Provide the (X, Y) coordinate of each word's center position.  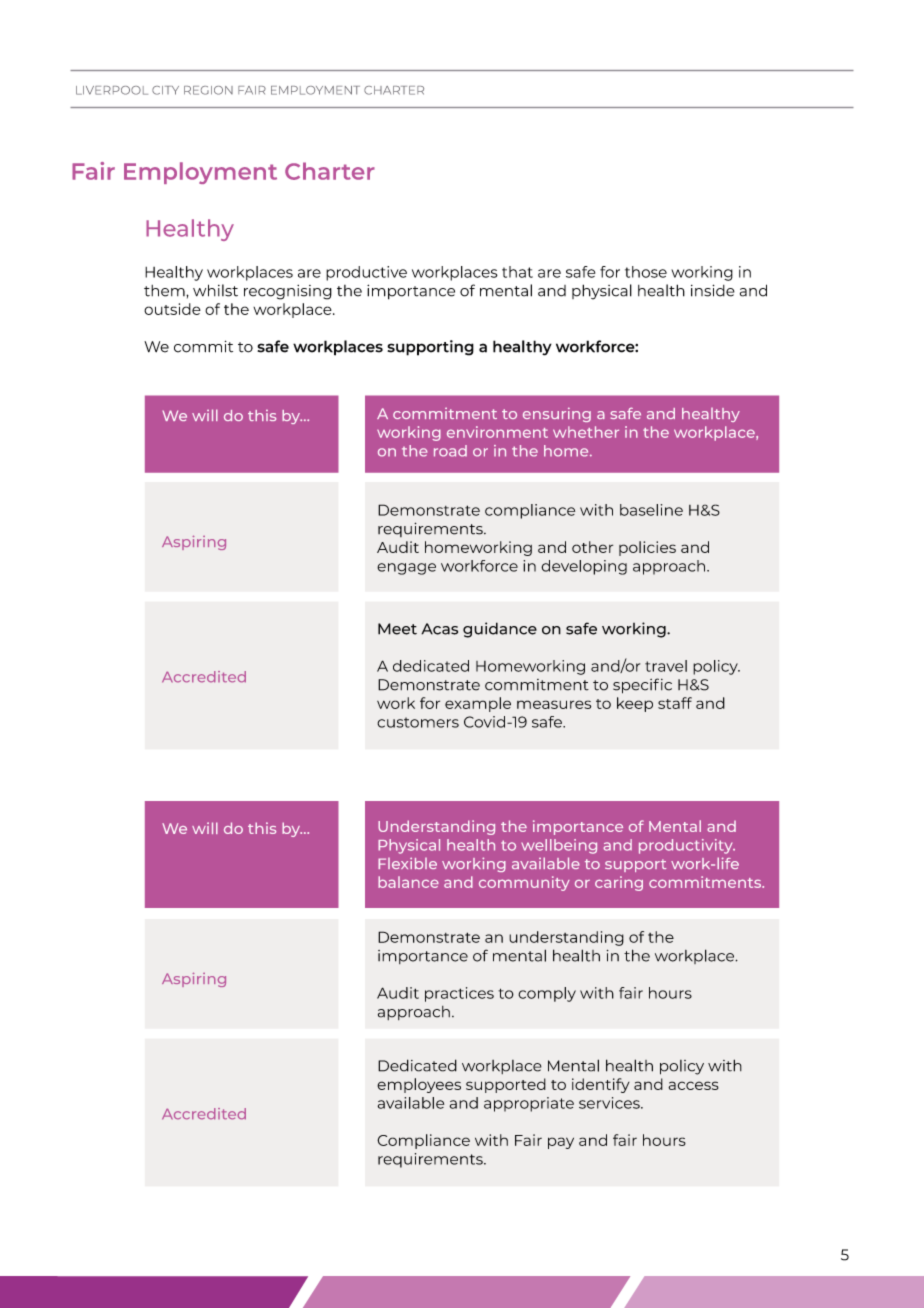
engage (406, 569)
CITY (165, 90)
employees (419, 1085)
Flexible (407, 863)
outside (172, 309)
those (646, 272)
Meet (397, 629)
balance (408, 882)
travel (666, 666)
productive (366, 273)
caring (619, 883)
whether (586, 432)
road (450, 451)
